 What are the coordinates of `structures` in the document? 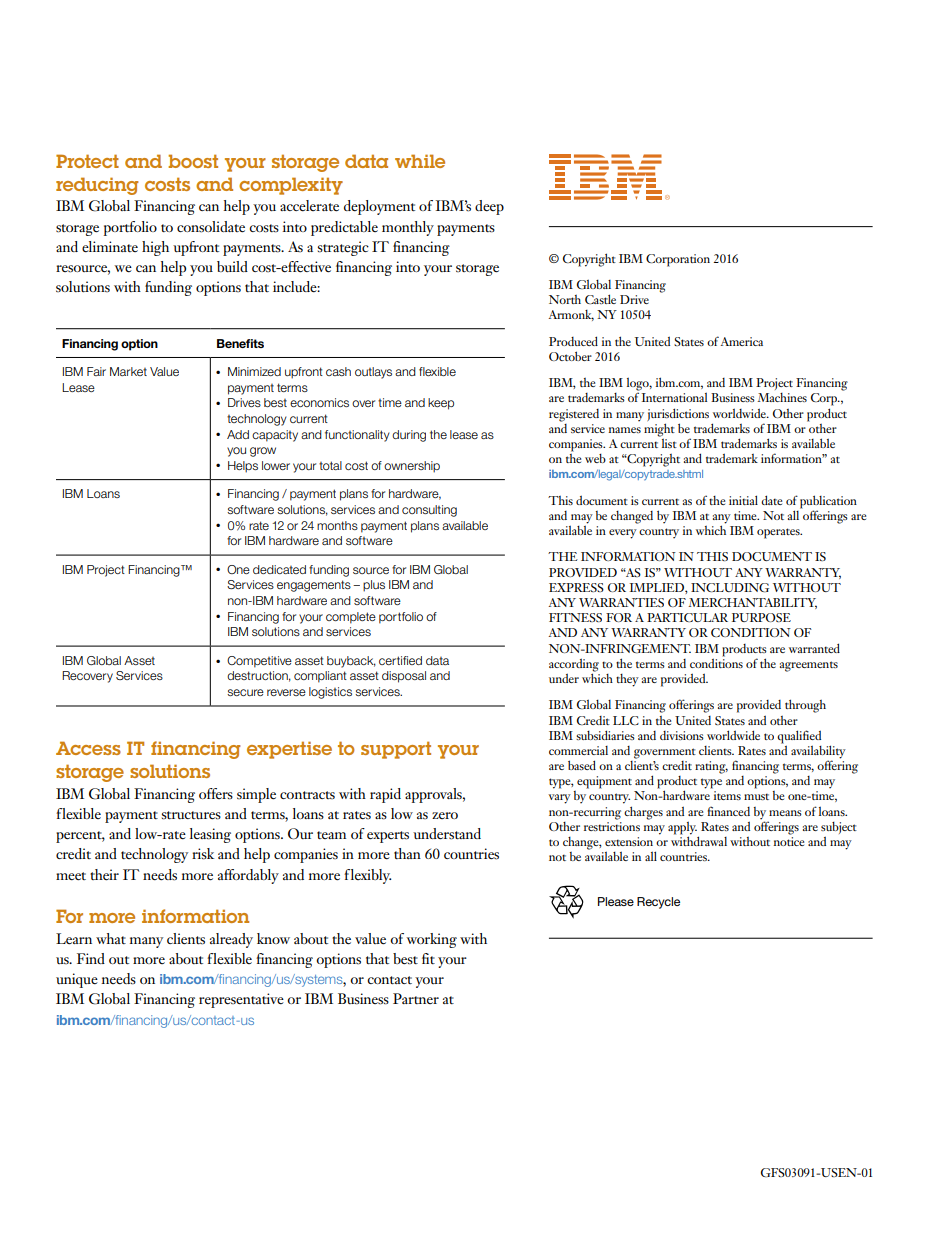 It's located at (191, 815).
